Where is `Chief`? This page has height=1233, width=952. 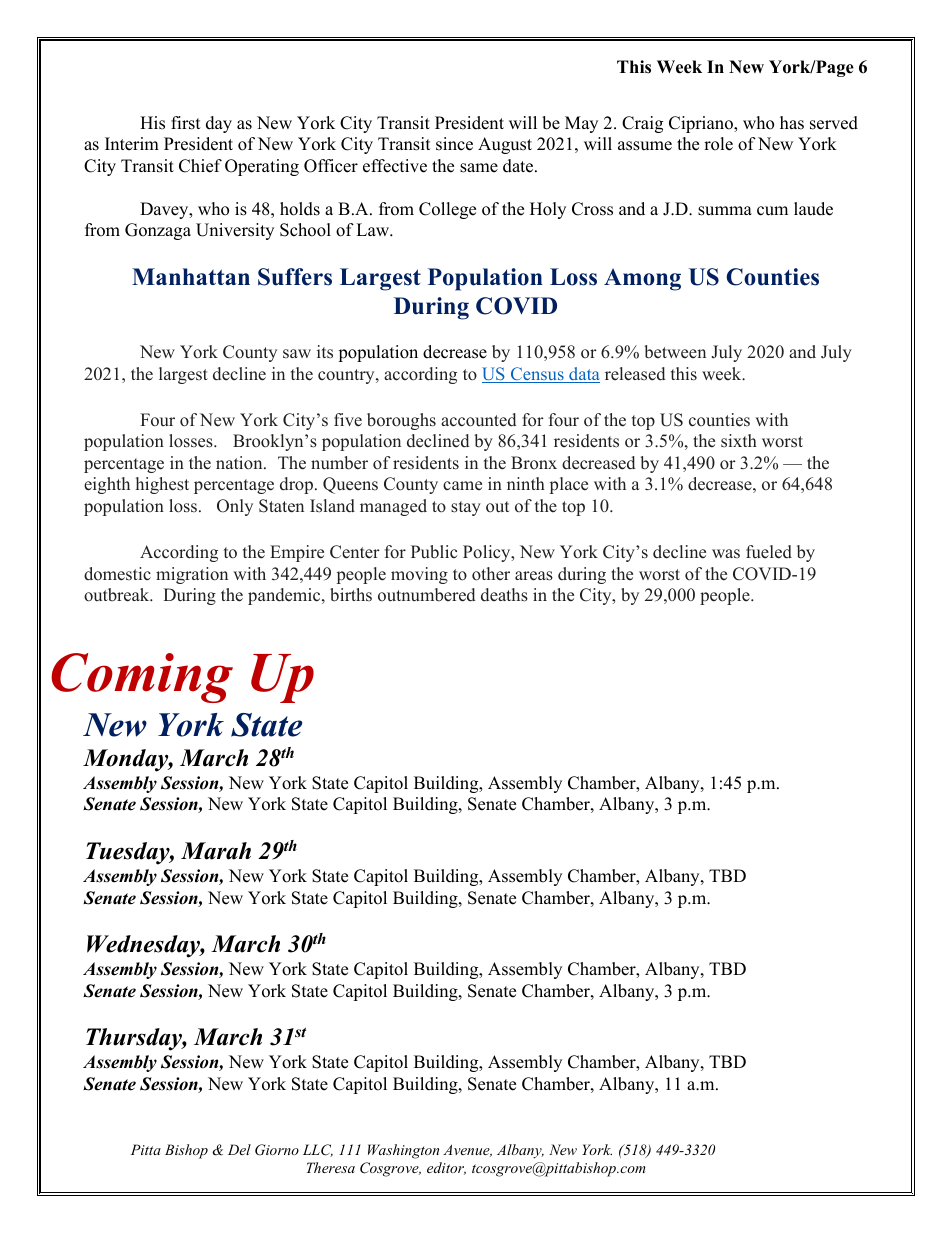 Chief is located at coordinates (200, 166).
